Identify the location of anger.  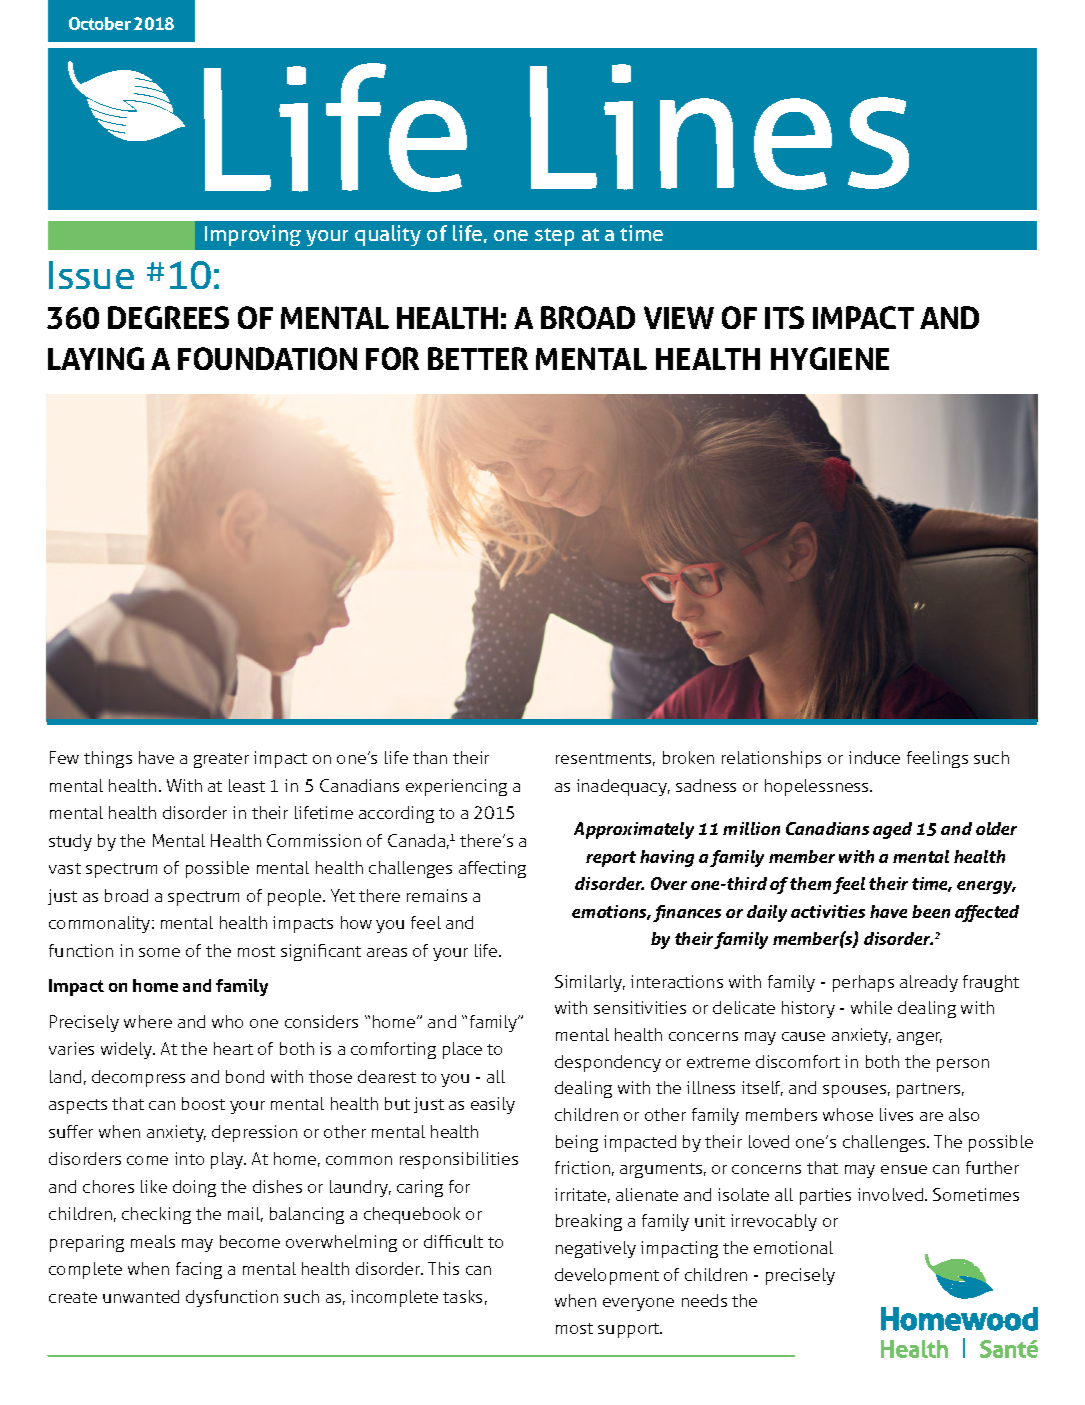
(919, 1038).
